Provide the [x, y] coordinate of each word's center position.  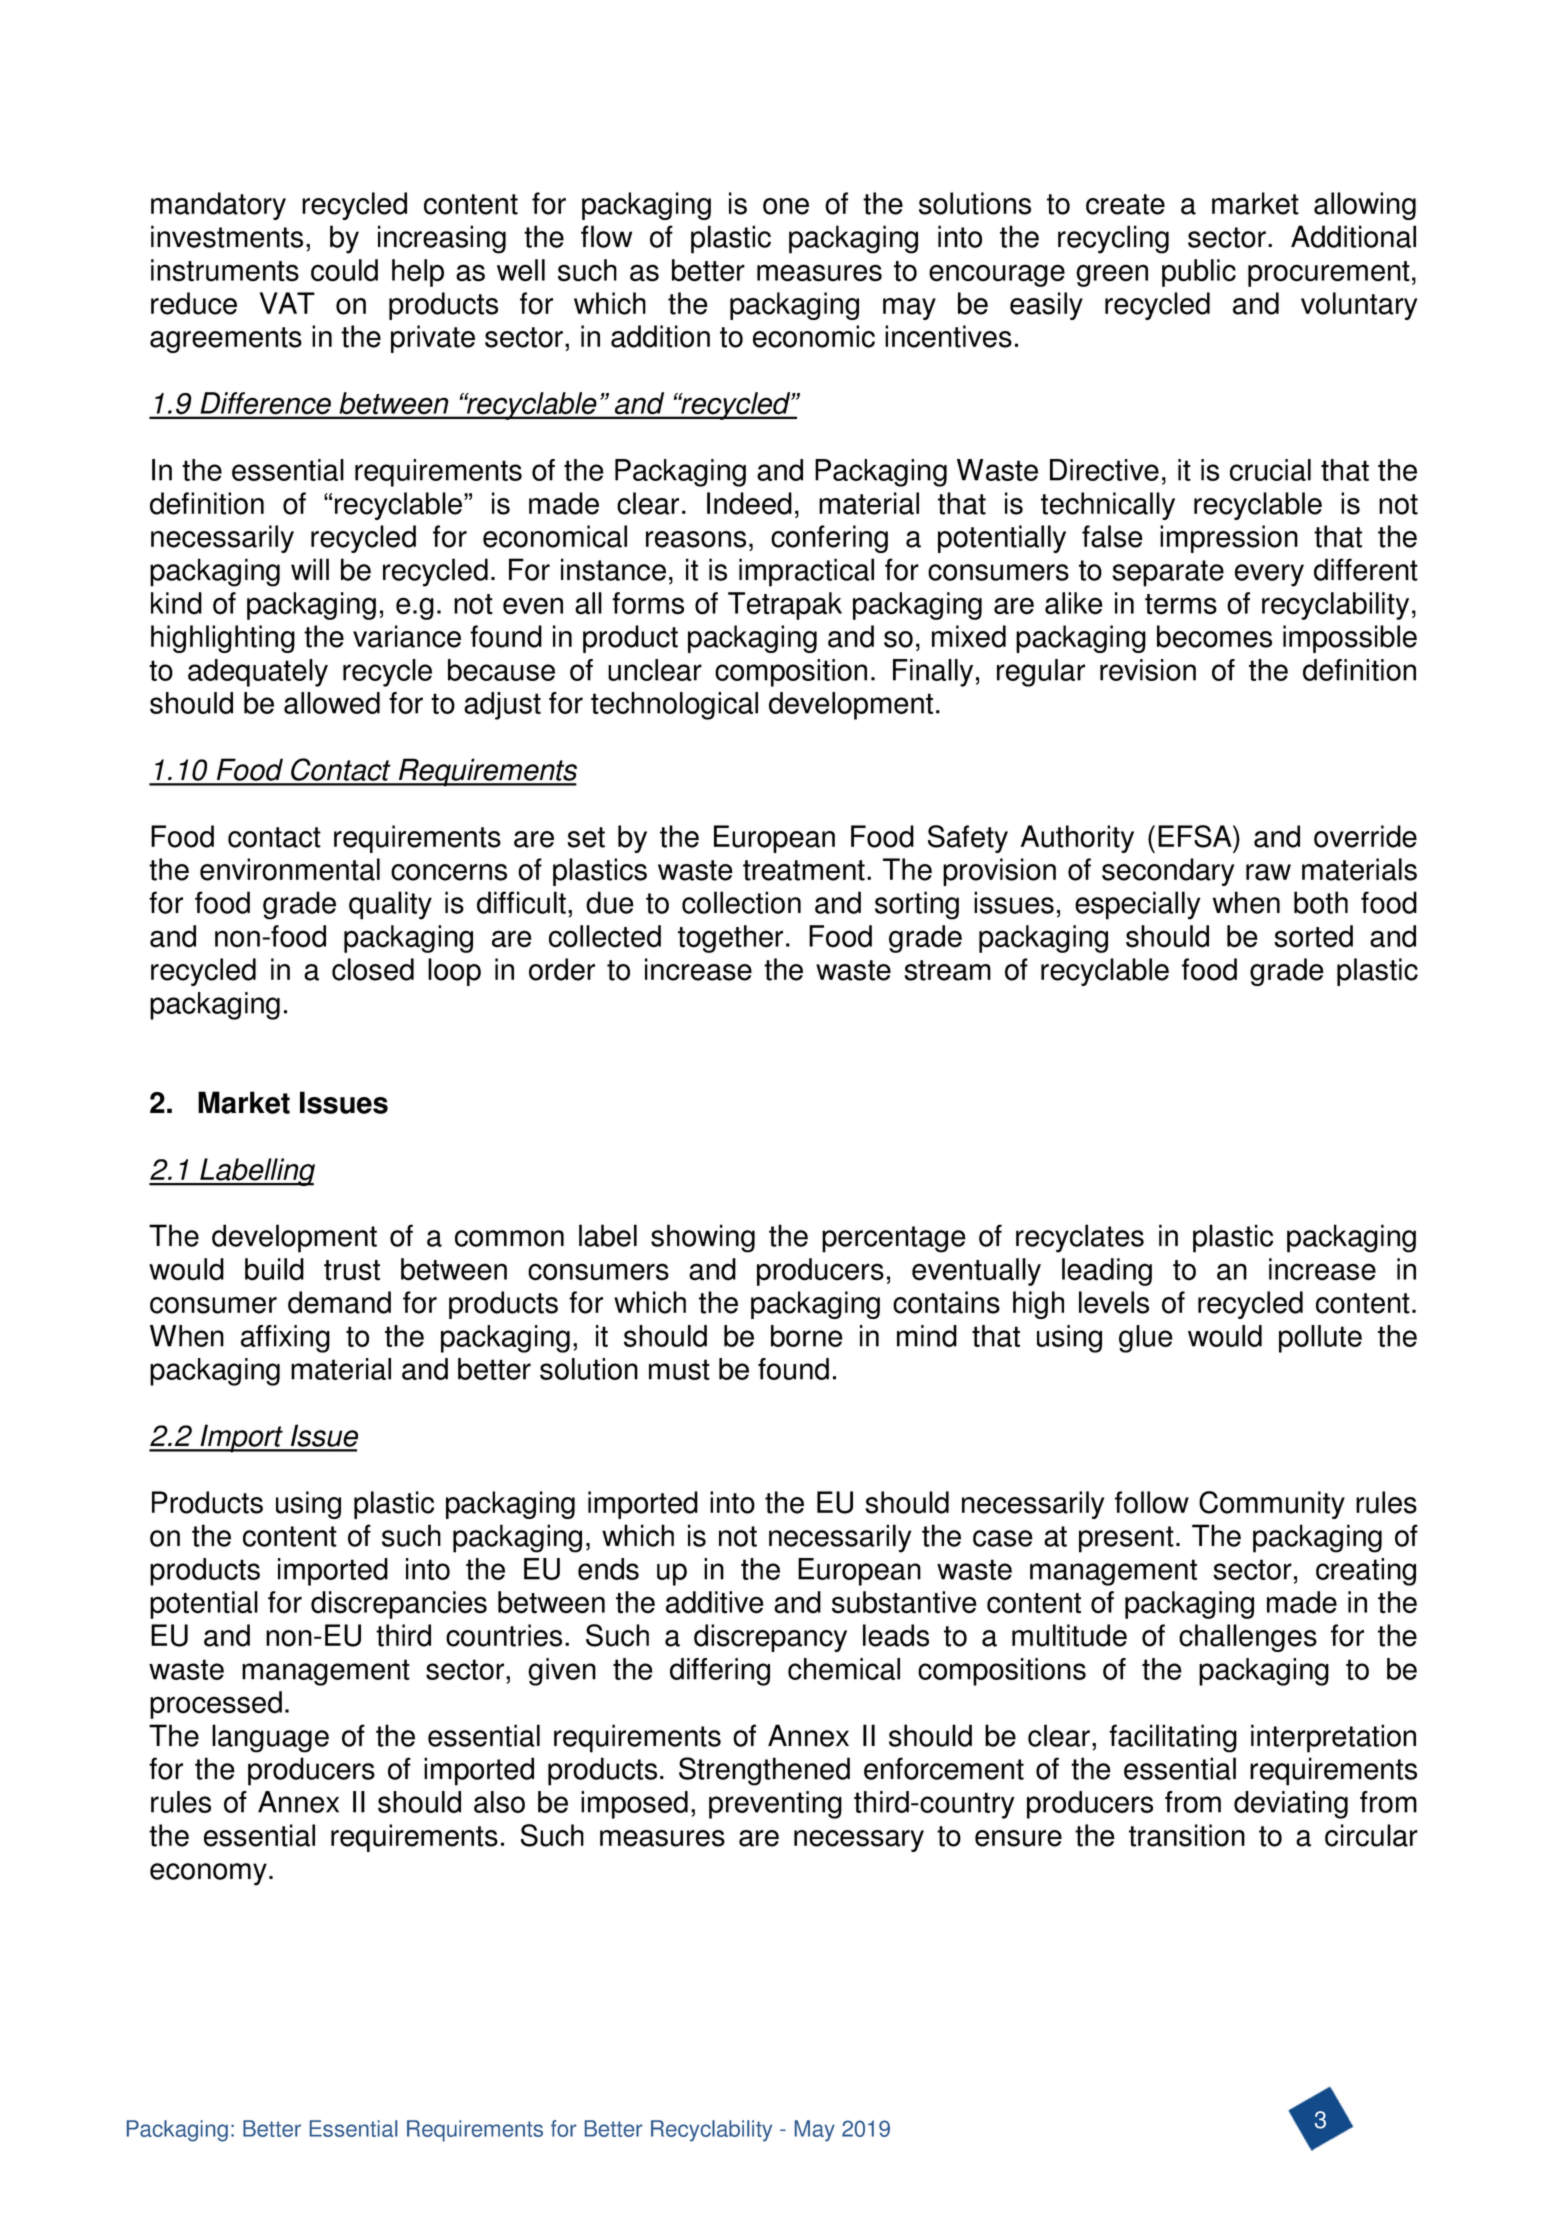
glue [1146, 1339]
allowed [332, 703]
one [786, 206]
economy [208, 1874]
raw [1268, 872]
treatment [804, 870]
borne [807, 1336]
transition [1187, 1835]
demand [339, 1302]
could [344, 270]
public [1199, 273]
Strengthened [764, 1771]
